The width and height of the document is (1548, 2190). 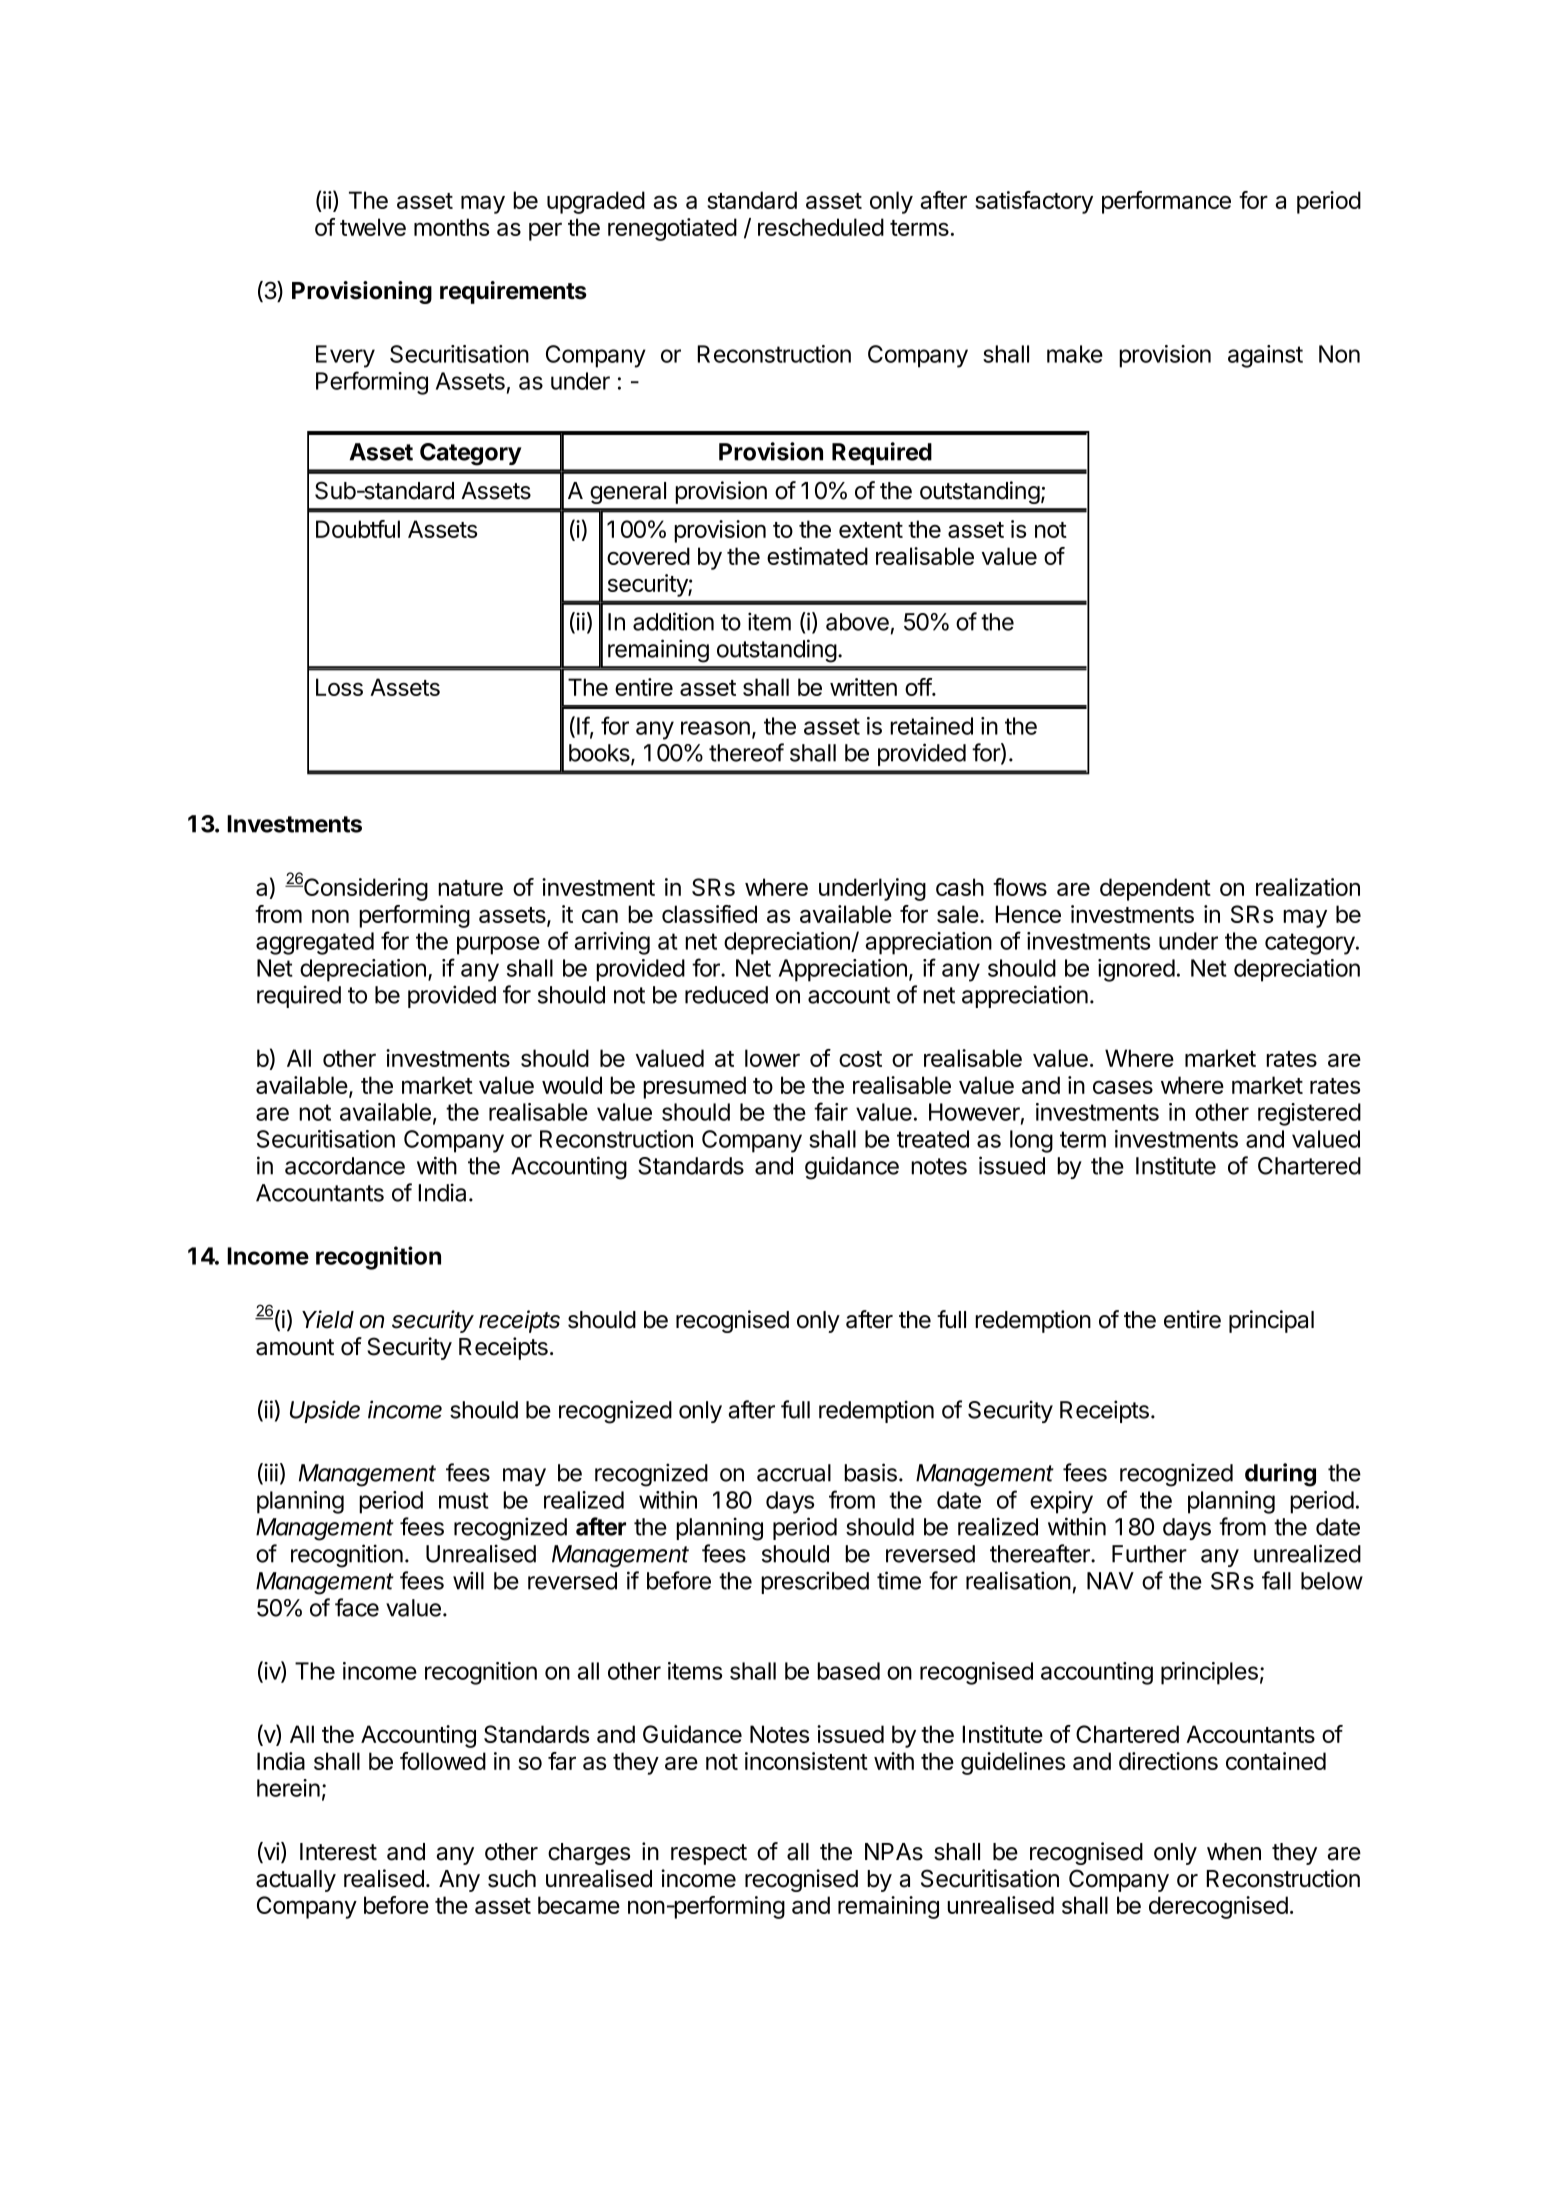 I want to click on respect, so click(x=709, y=1854).
